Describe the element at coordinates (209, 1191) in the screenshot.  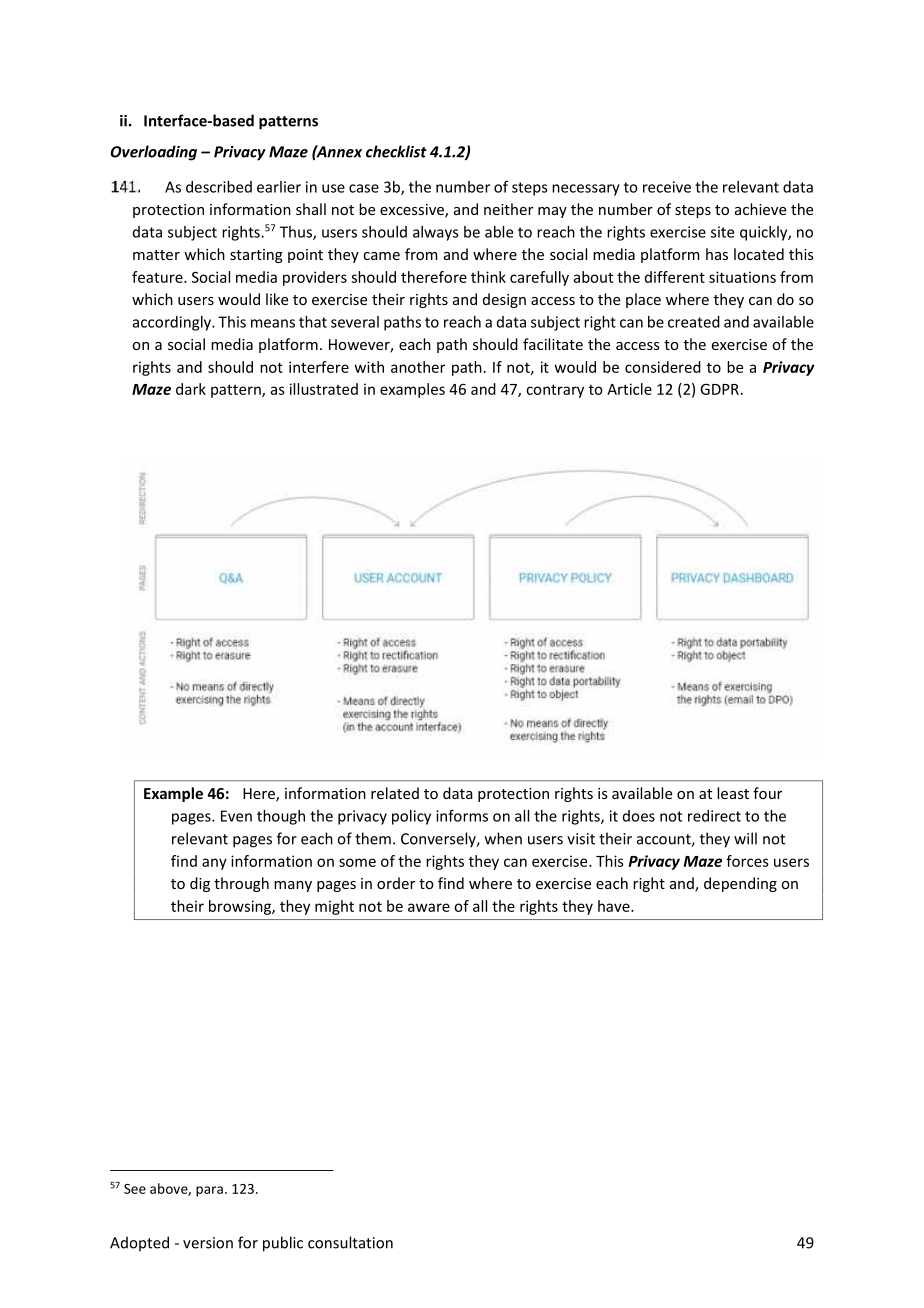
I see `para` at that location.
